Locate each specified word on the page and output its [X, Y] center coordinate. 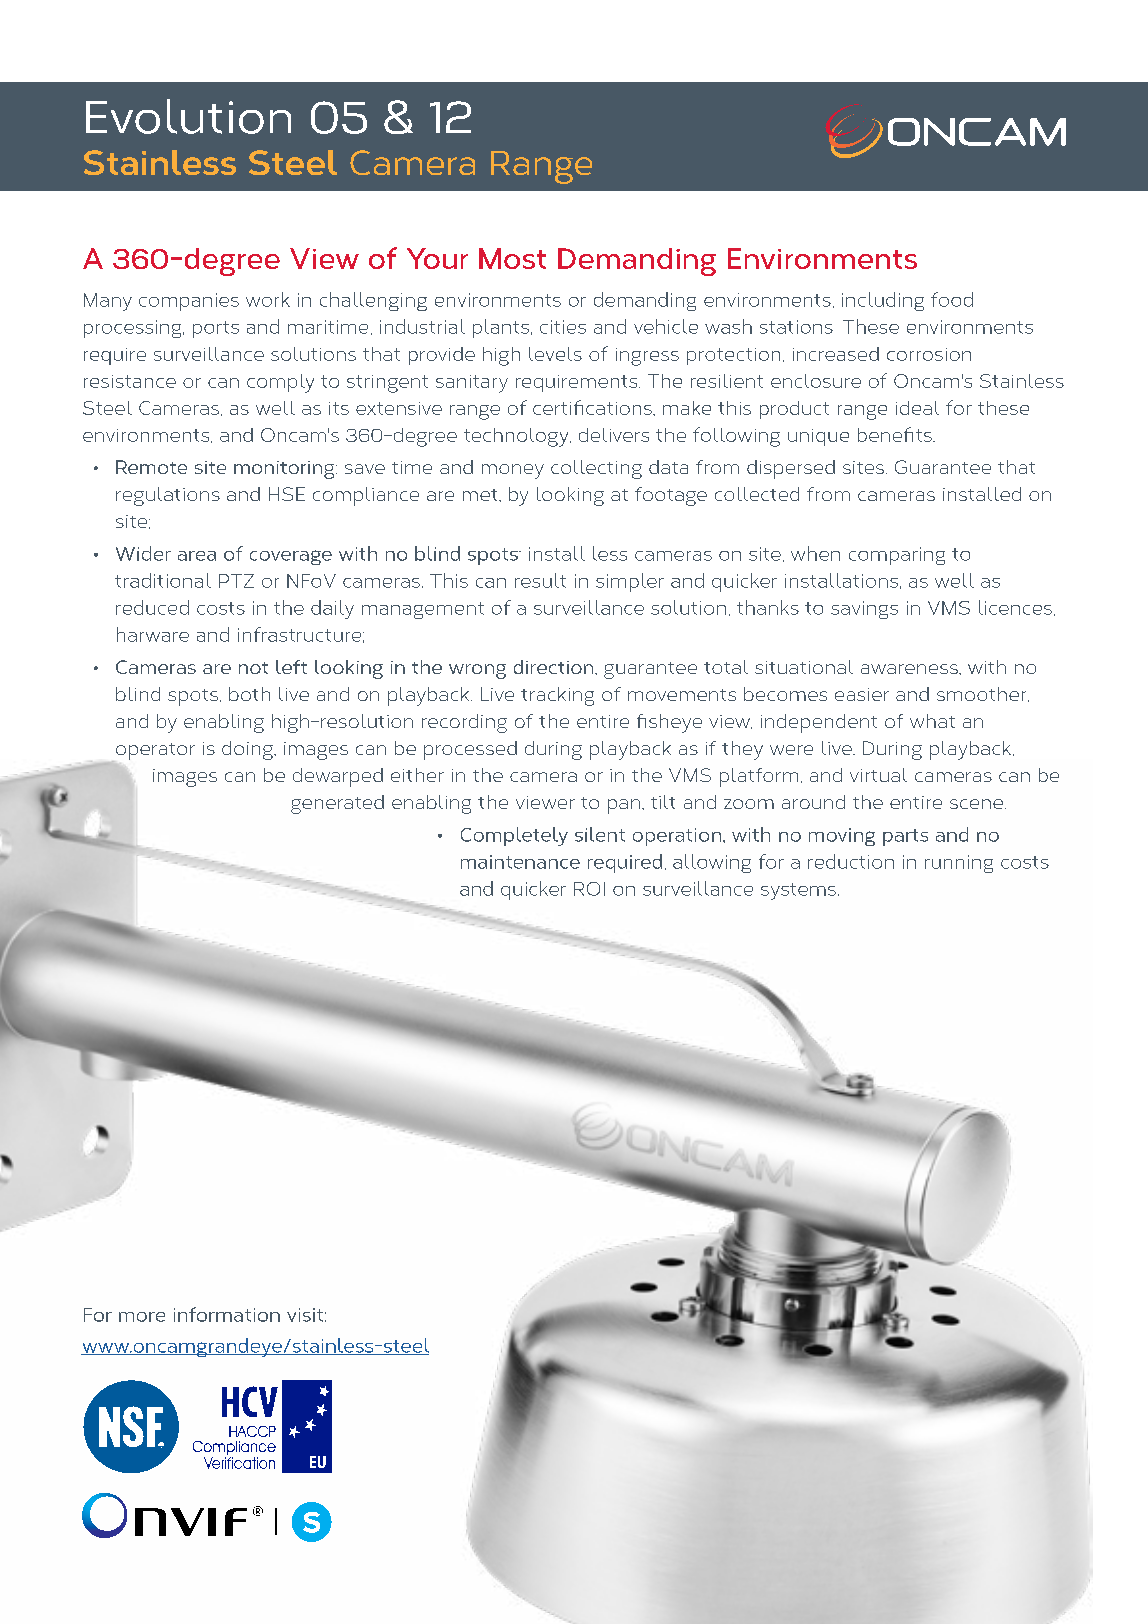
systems [798, 891]
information [227, 1314]
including [883, 301]
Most [512, 258]
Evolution [188, 116]
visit [305, 1315]
